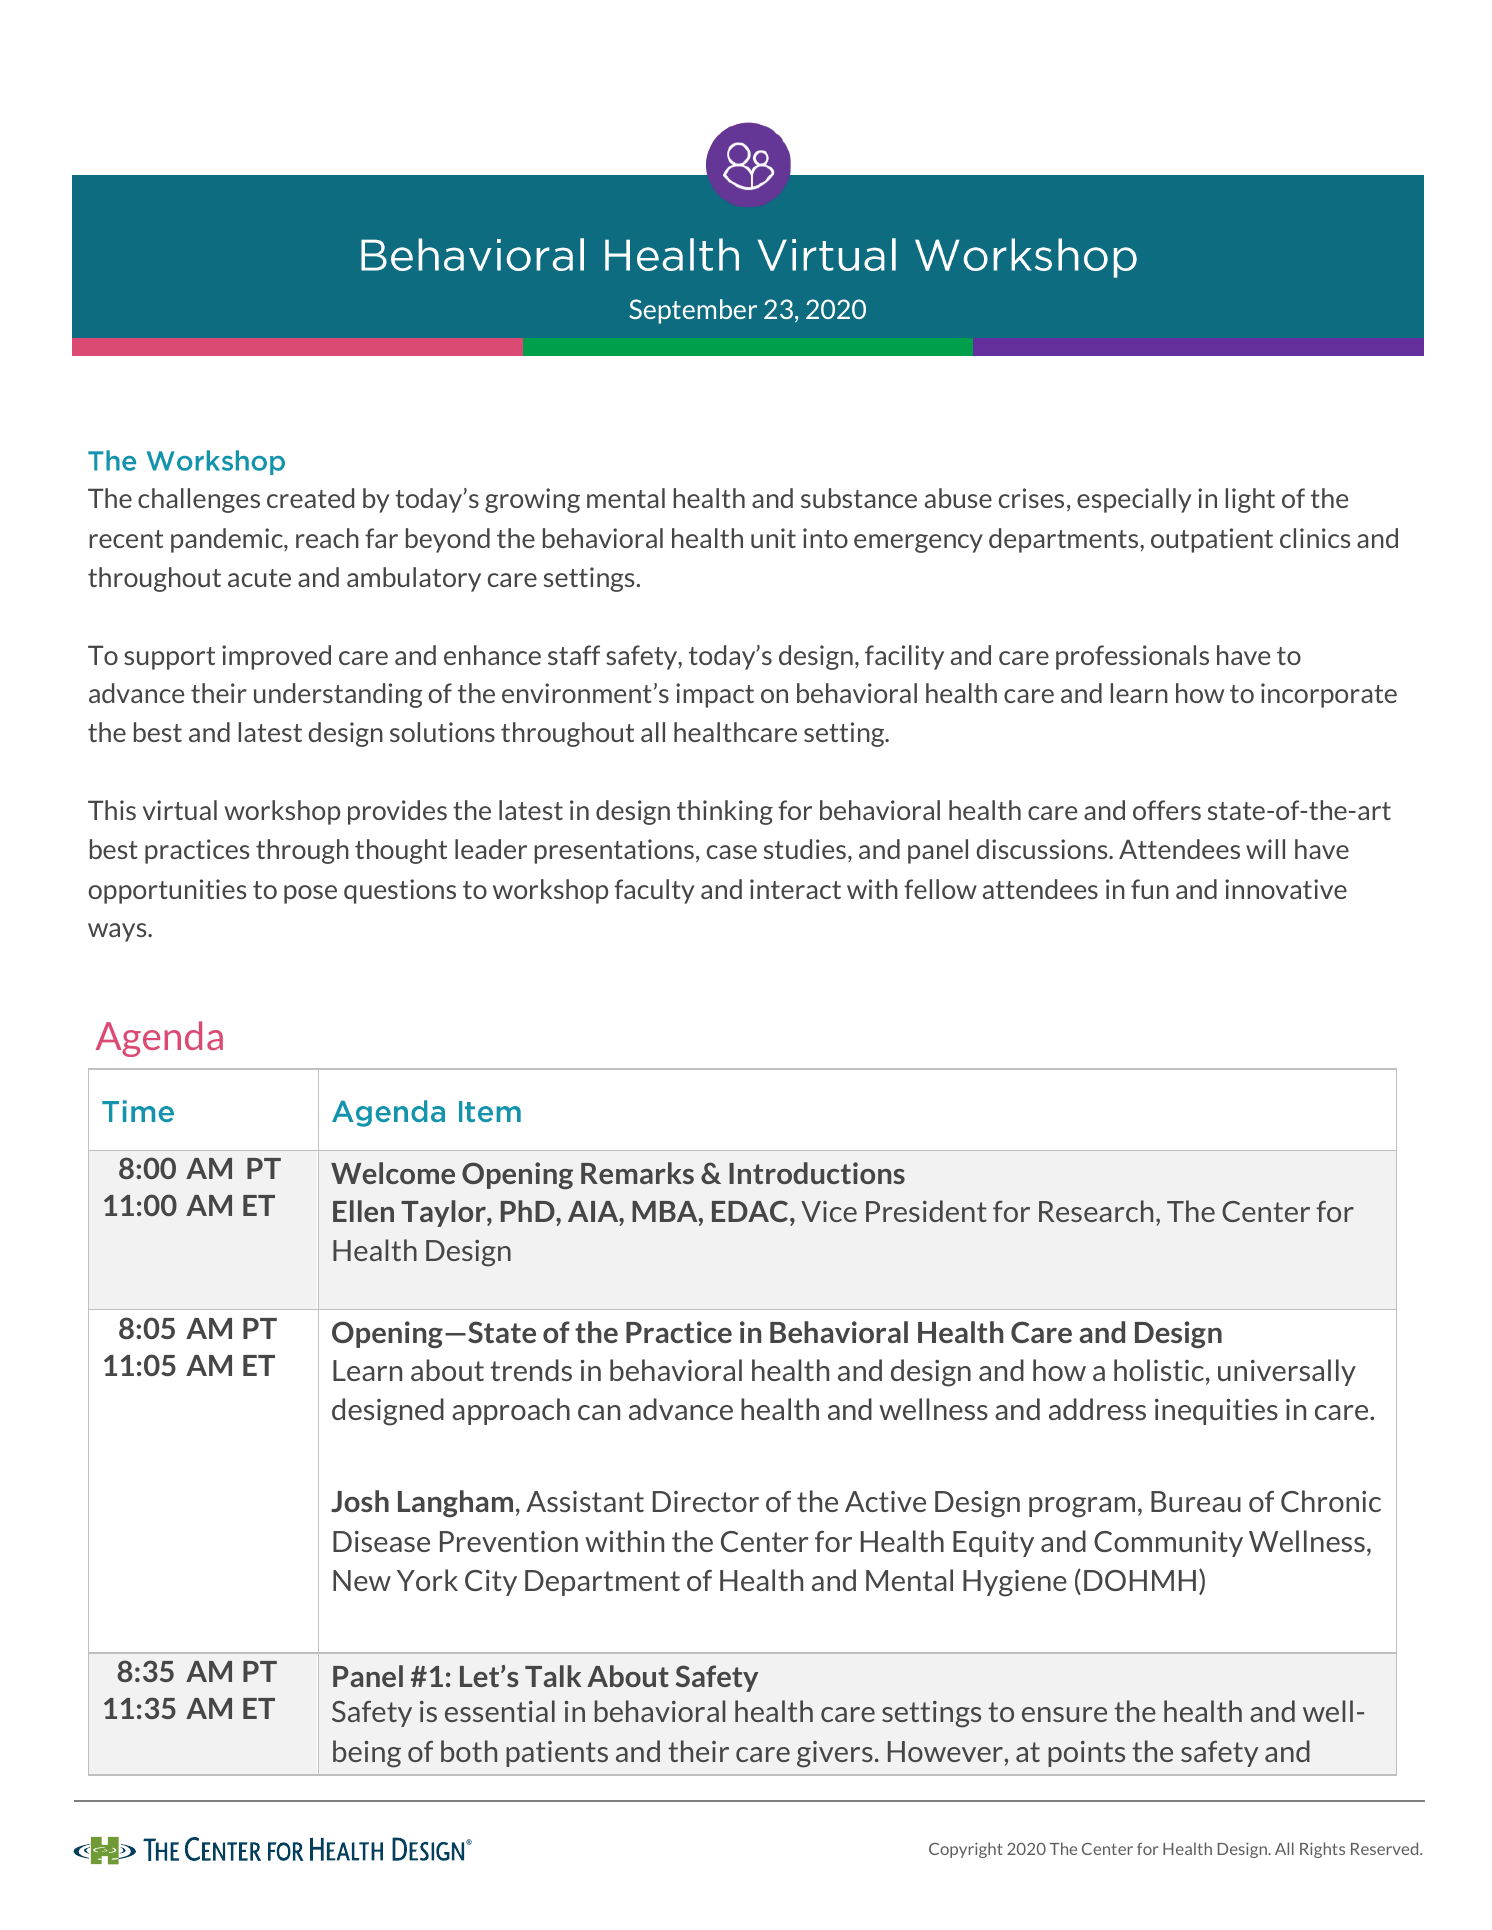 Image resolution: width=1492 pixels, height=1930 pixels. I want to click on Josh, so click(360, 1501).
